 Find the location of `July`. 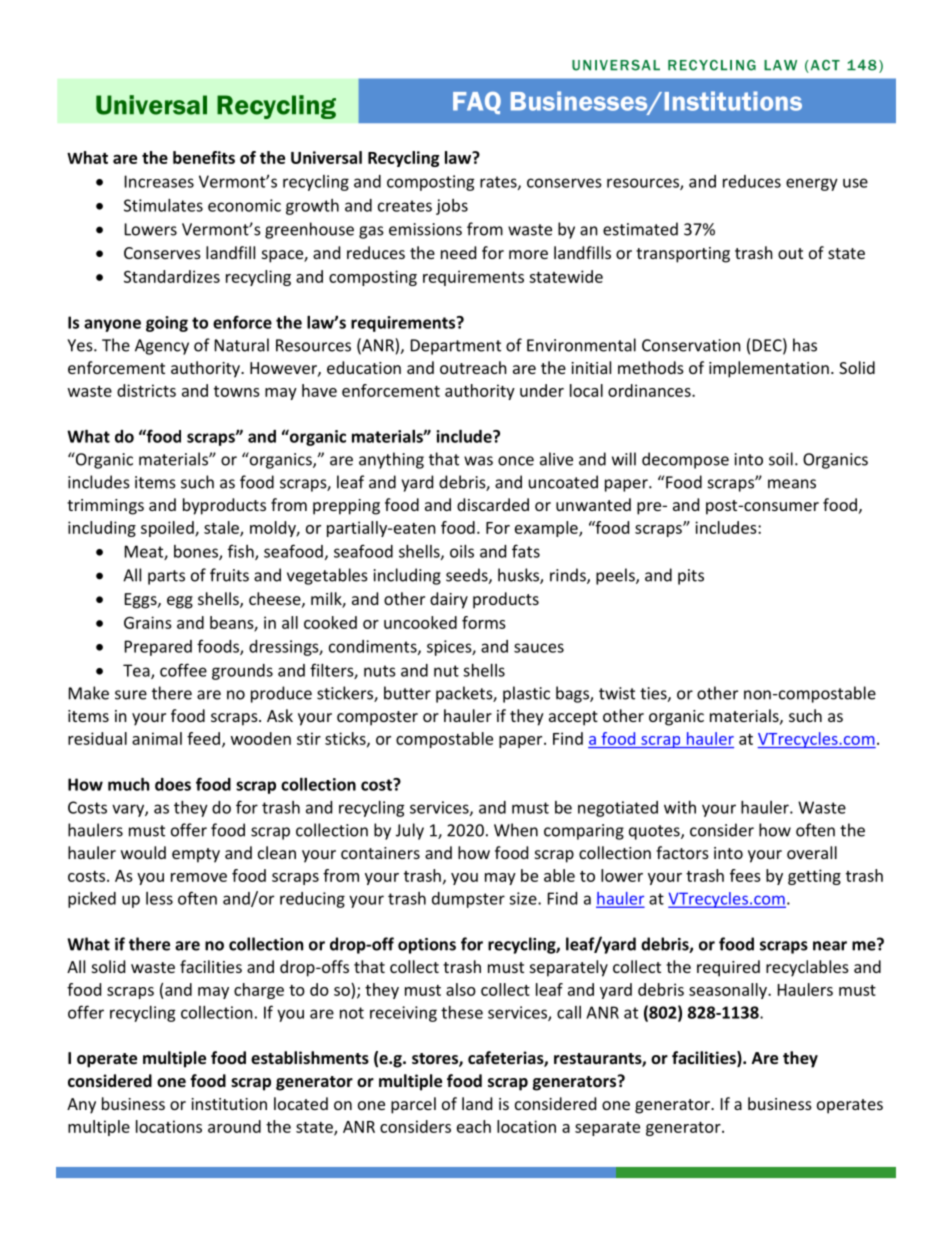

July is located at coordinates (410, 831).
